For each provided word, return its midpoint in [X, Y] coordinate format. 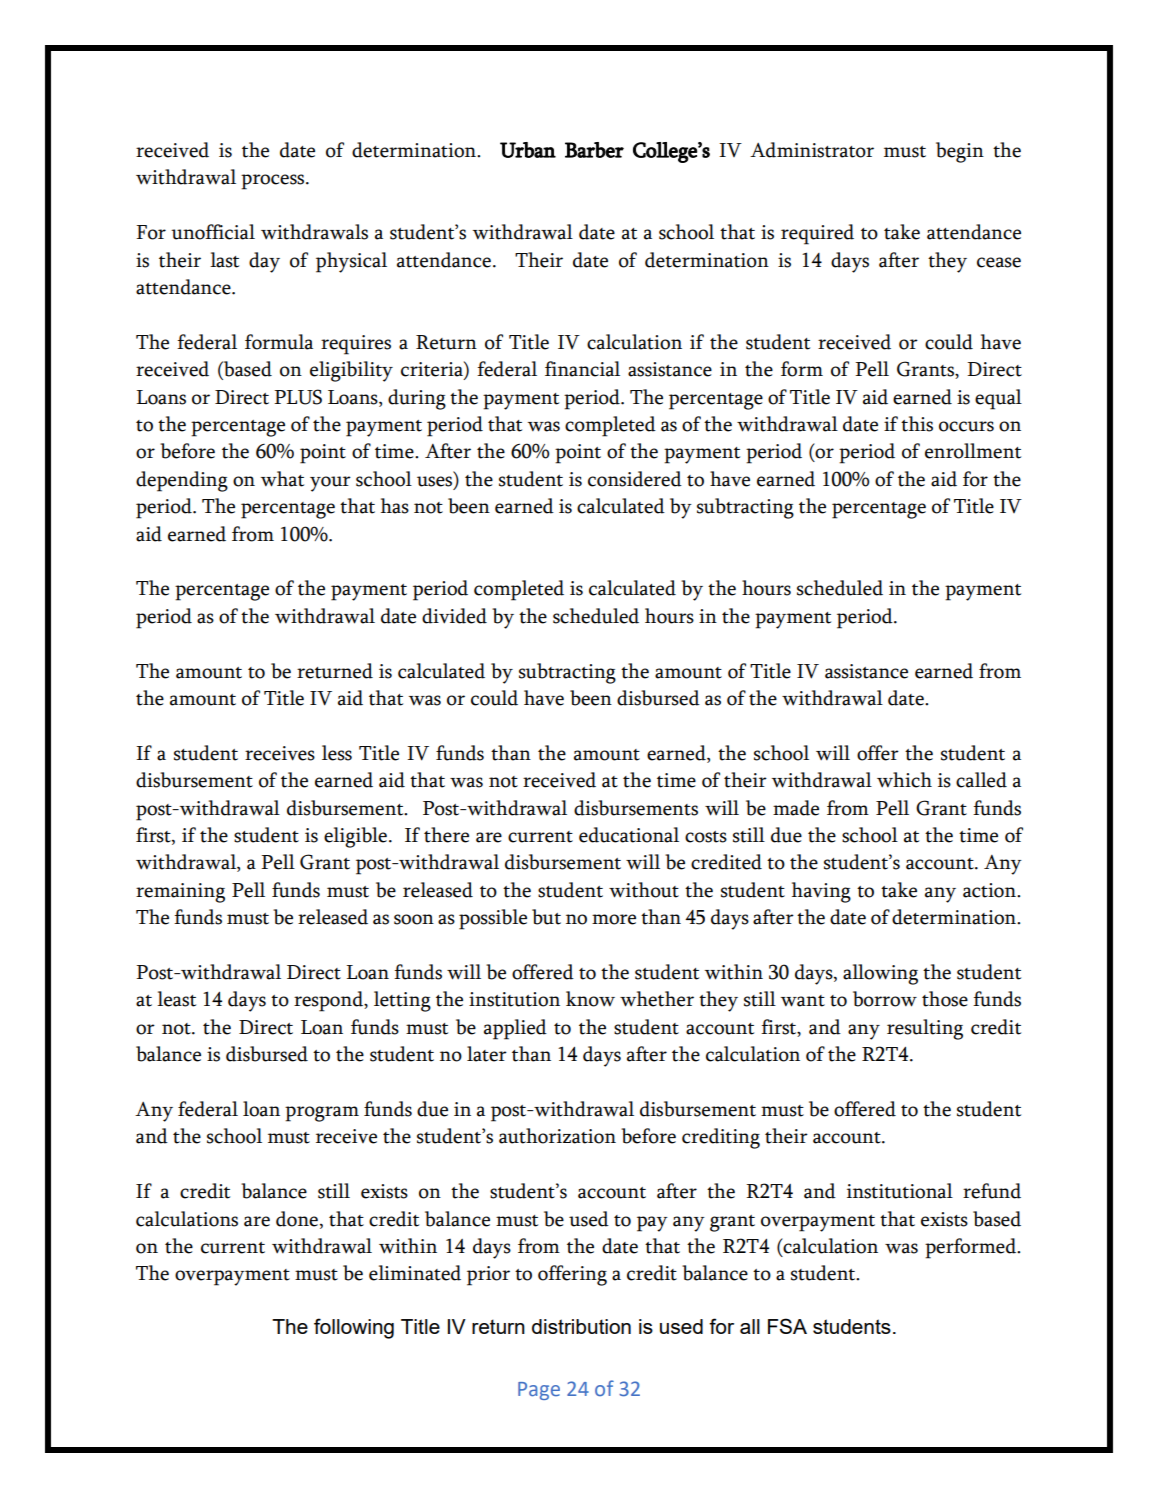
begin [960, 152]
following [354, 1328]
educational [629, 835]
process [274, 182]
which [904, 780]
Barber [594, 150]
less [337, 753]
